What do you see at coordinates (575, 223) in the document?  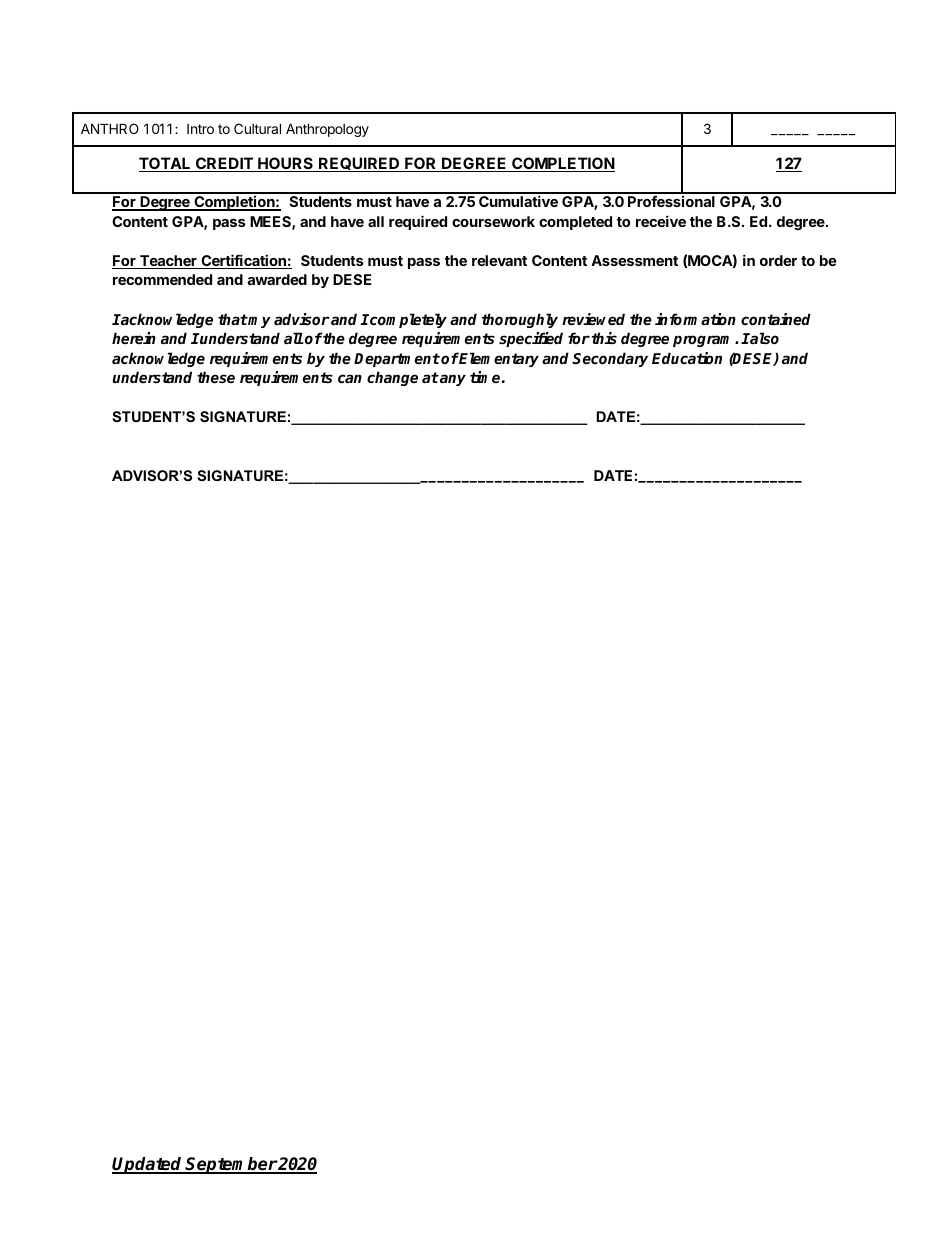 I see `completed` at bounding box center [575, 223].
